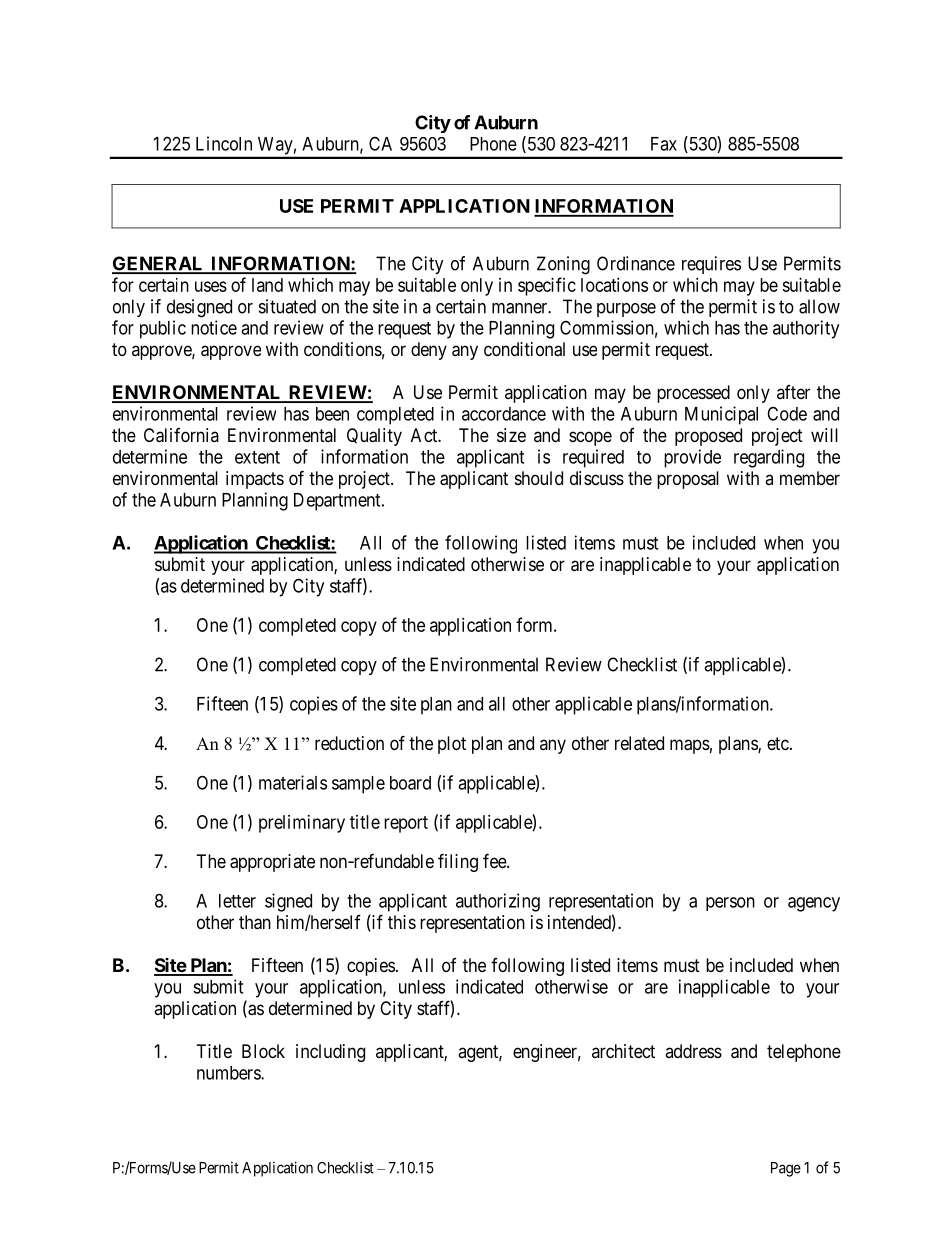 This document has width=952, height=1233. I want to click on Lincoln, so click(224, 143).
